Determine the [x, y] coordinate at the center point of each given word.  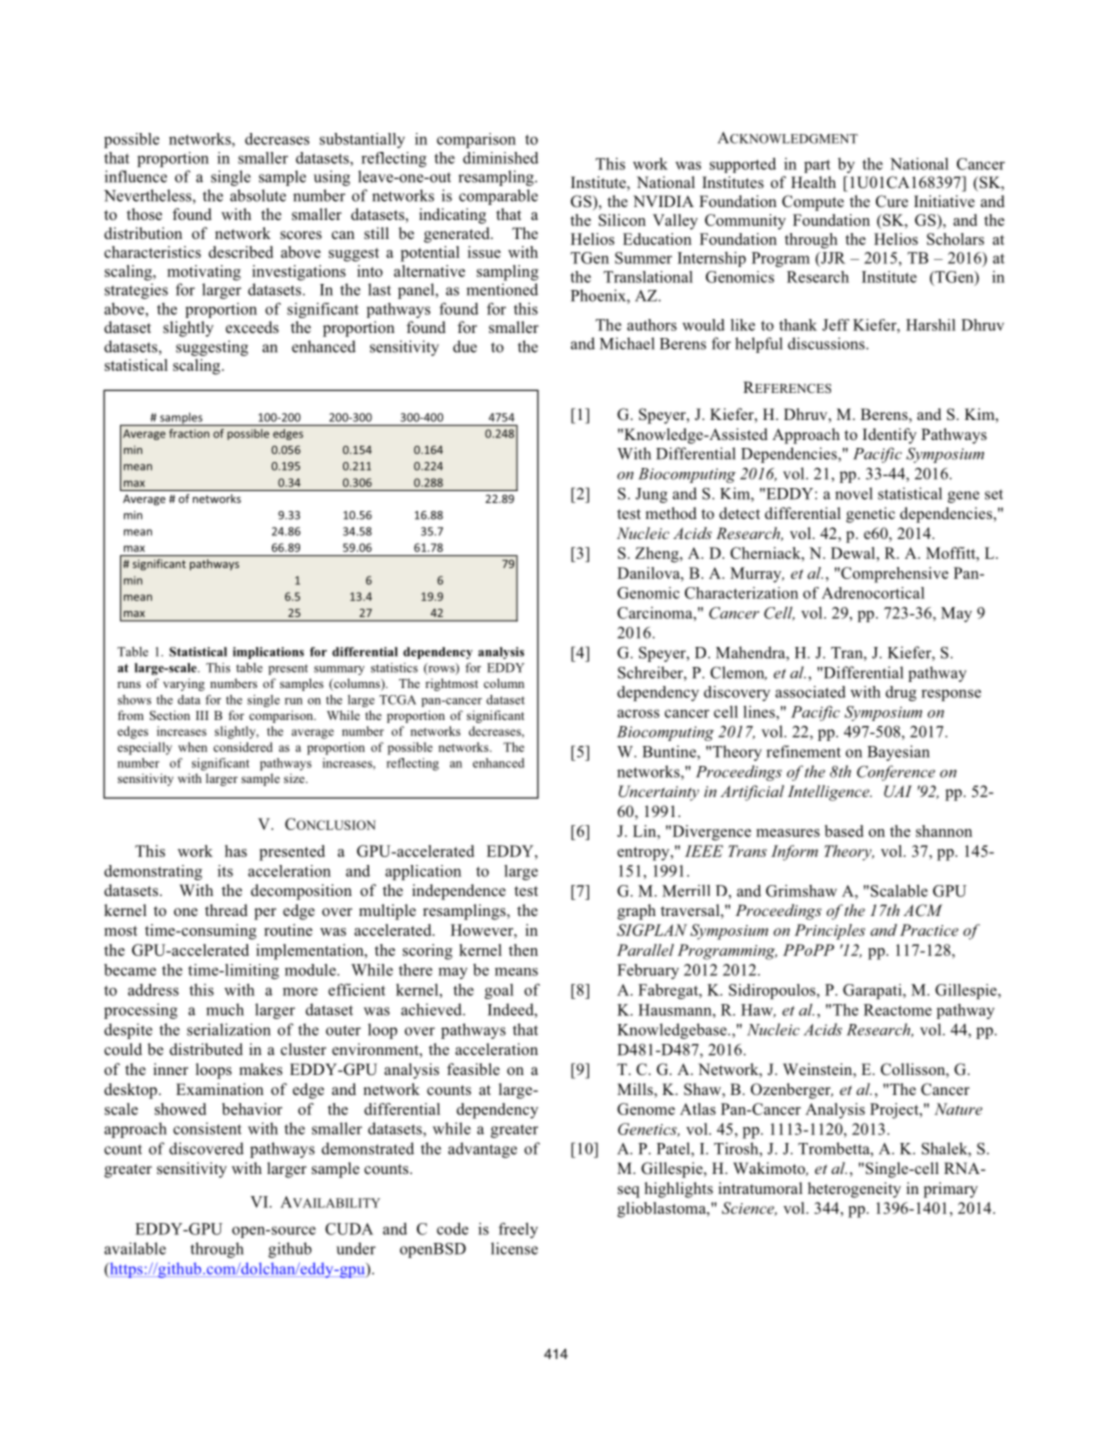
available [135, 1248]
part [817, 166]
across [638, 713]
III [202, 715]
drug [901, 693]
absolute [258, 195]
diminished [500, 158]
